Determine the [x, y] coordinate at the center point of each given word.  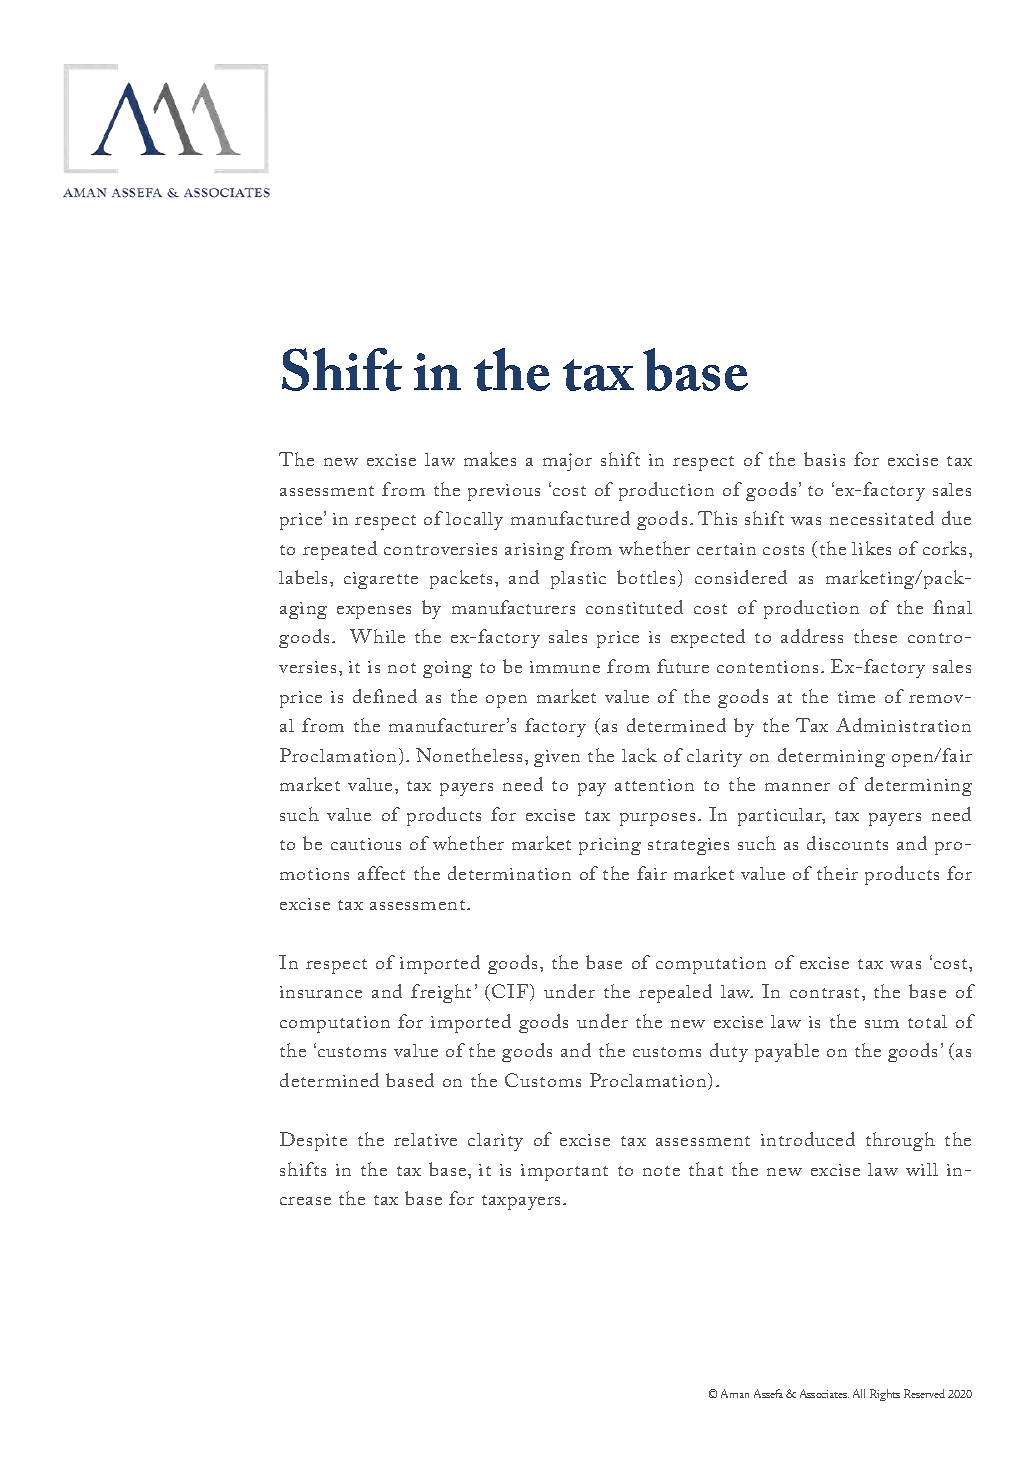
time [856, 697]
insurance [321, 992]
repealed [675, 993]
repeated [340, 550]
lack [639, 755]
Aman [735, 1393]
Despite [313, 1141]
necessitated [882, 518]
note [661, 1171]
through [900, 1141]
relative [425, 1139]
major [567, 462]
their [837, 873]
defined [385, 696]
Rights [885, 1395]
